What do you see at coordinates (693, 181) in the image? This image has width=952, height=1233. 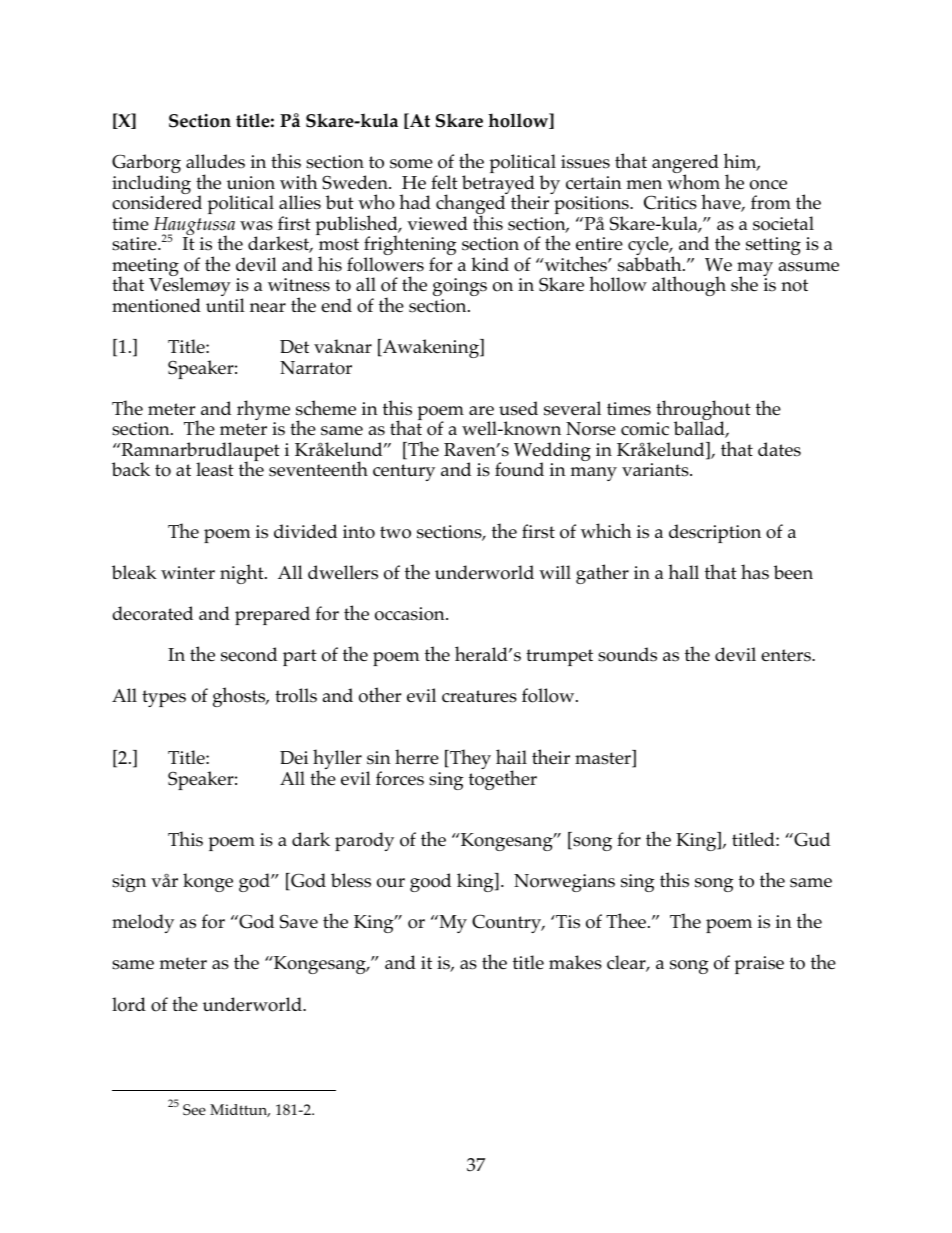 I see `whom` at bounding box center [693, 181].
